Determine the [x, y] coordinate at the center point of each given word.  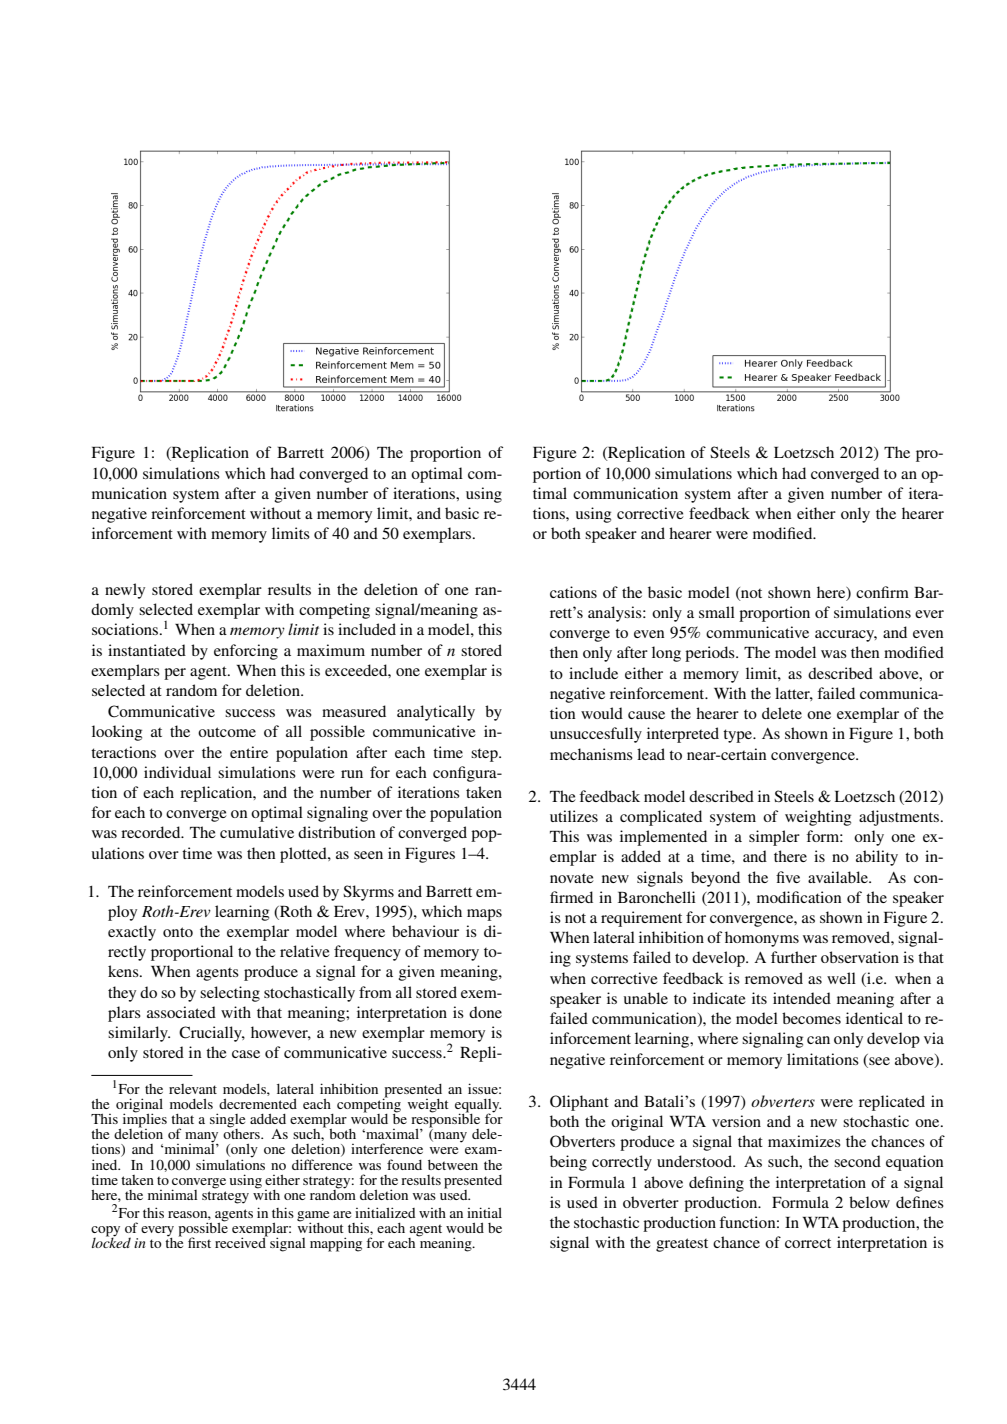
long [666, 654]
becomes [811, 1018]
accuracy [846, 636]
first [199, 1242]
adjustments [900, 818]
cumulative [257, 832]
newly [125, 591]
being [568, 1163]
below [869, 1202]
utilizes [574, 816]
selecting [230, 994]
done [485, 1012]
